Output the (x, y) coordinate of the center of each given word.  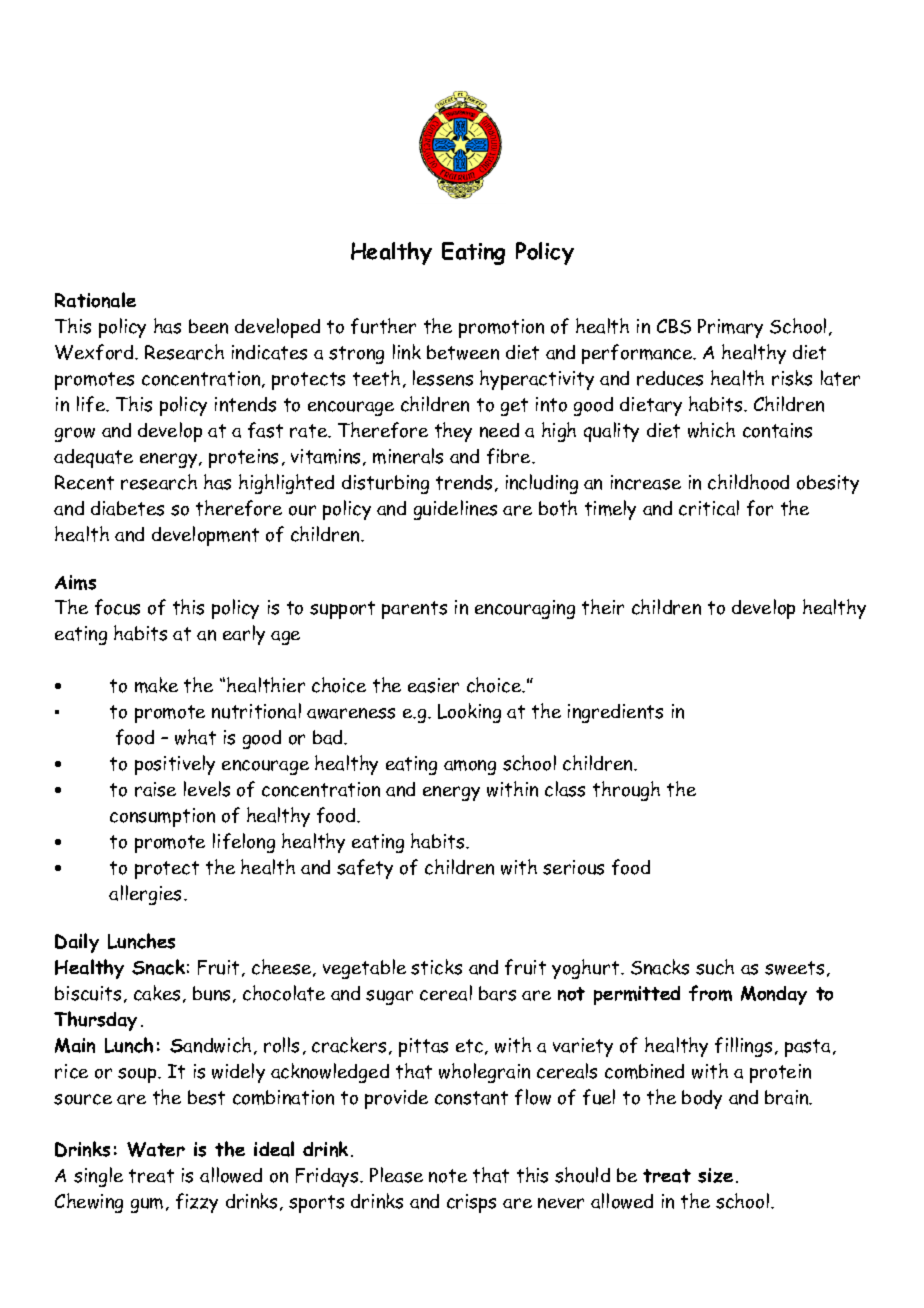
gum (147, 1205)
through (626, 791)
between (463, 352)
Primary (730, 328)
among (470, 767)
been (208, 326)
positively (175, 765)
